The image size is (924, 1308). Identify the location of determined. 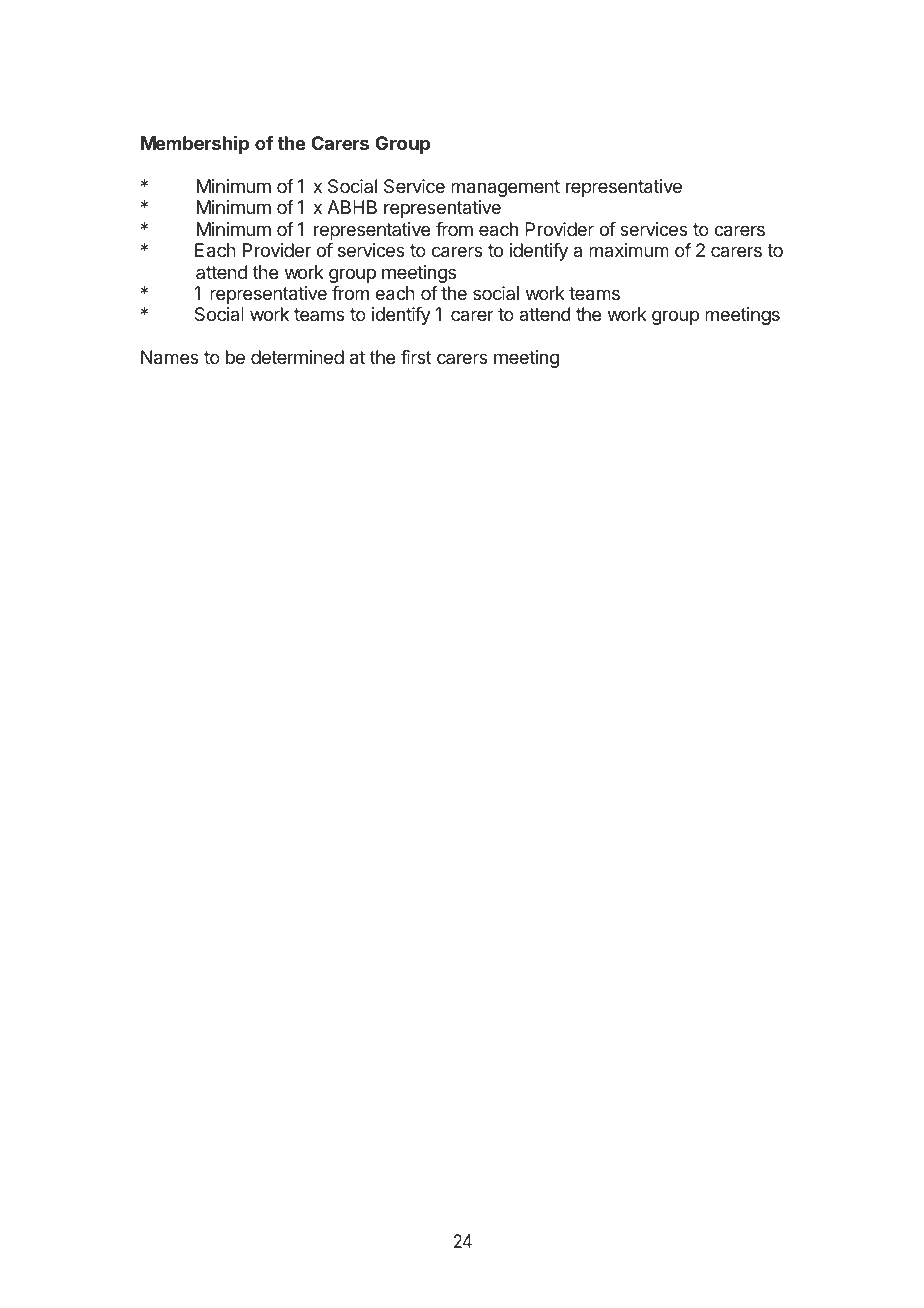
(297, 357).
